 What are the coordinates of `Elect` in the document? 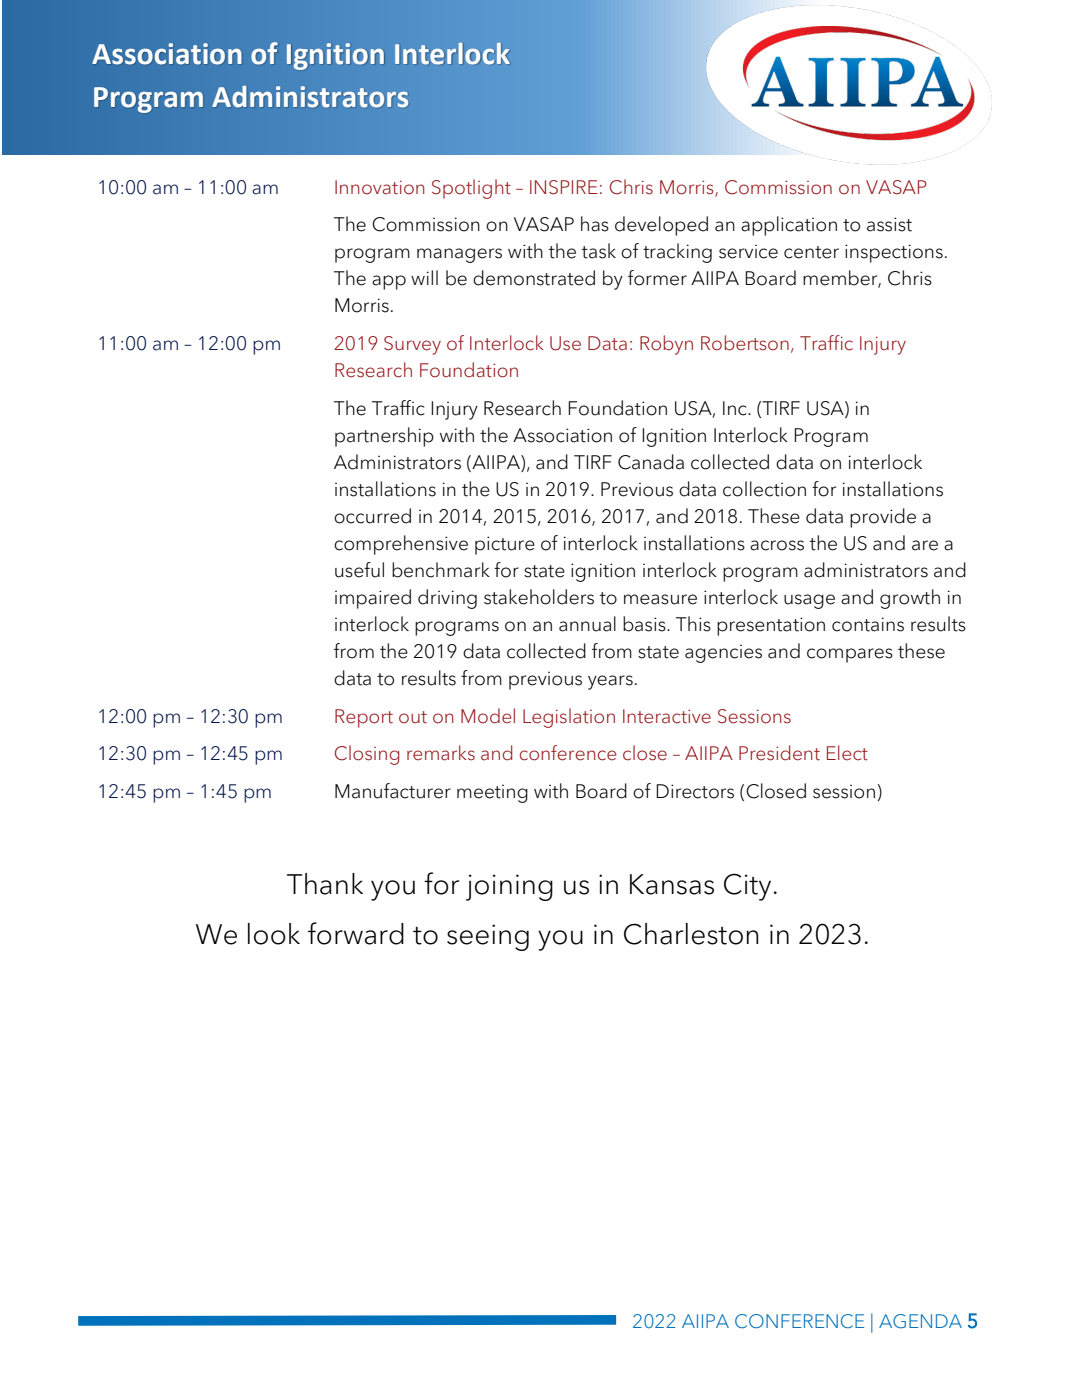 It's located at (847, 753).
